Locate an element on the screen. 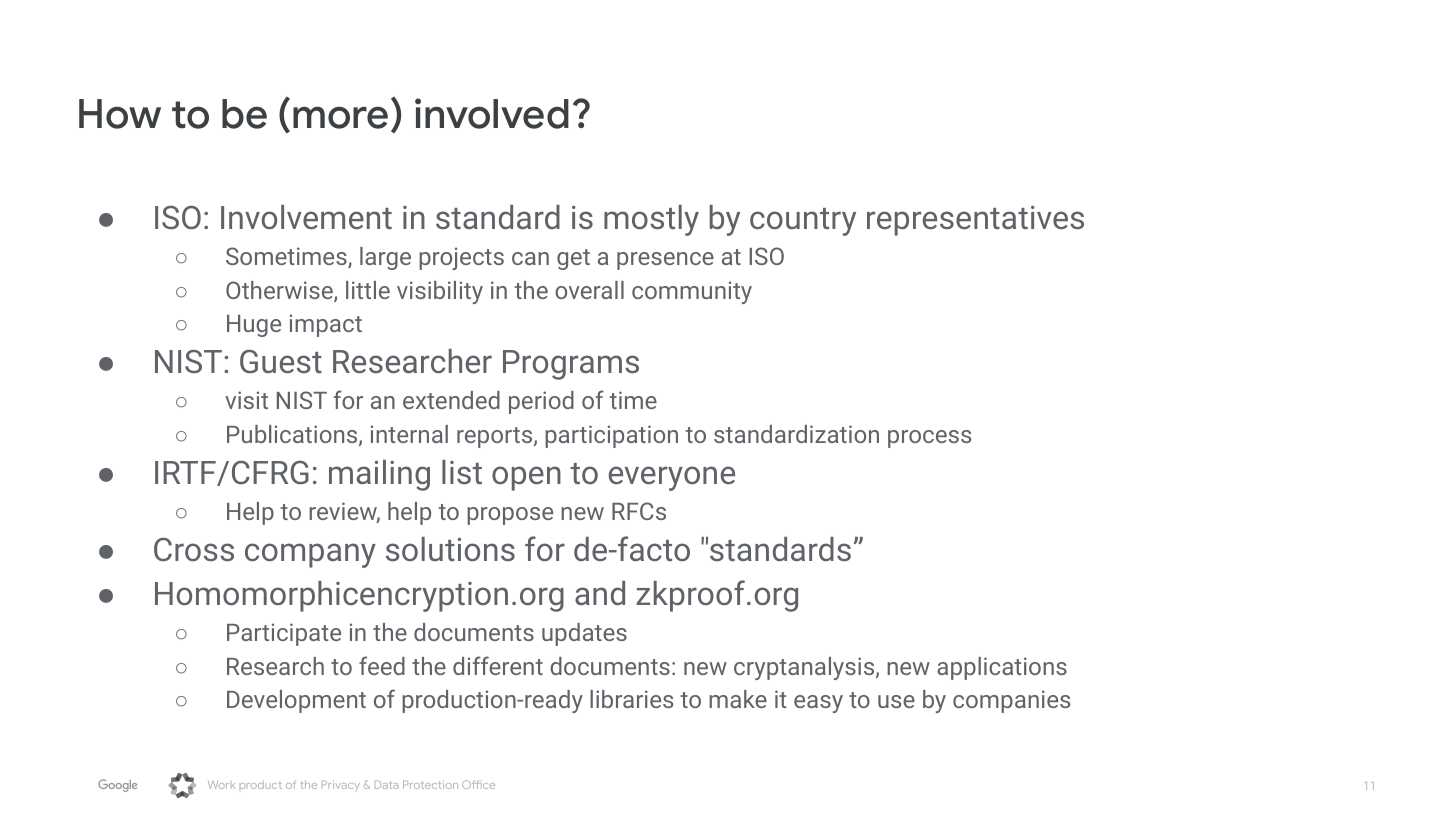  solutions is located at coordinates (450, 549).
